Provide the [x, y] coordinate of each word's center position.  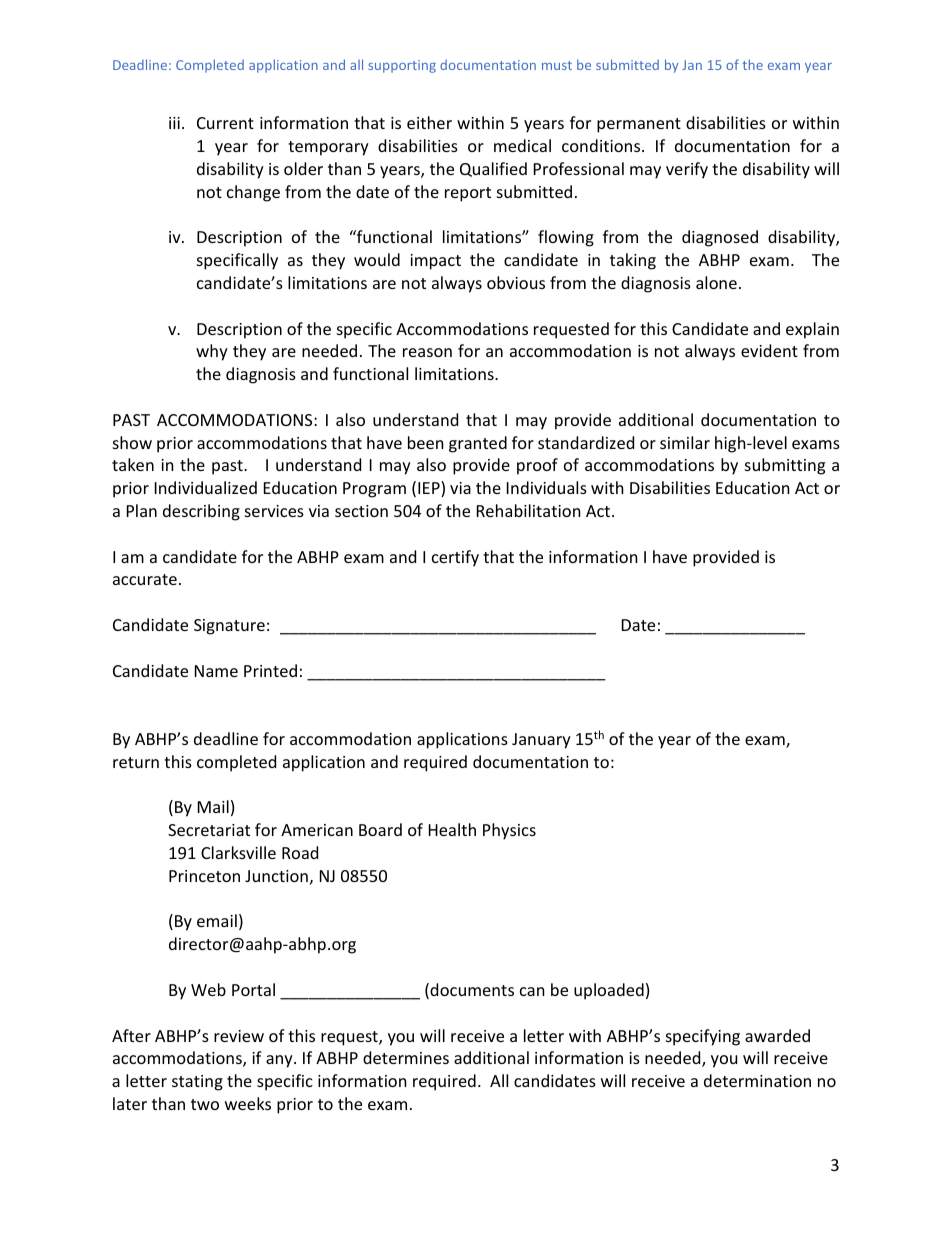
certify [455, 558]
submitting [785, 466]
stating [197, 1083]
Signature [229, 627]
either [429, 122]
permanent [639, 125]
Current [225, 123]
